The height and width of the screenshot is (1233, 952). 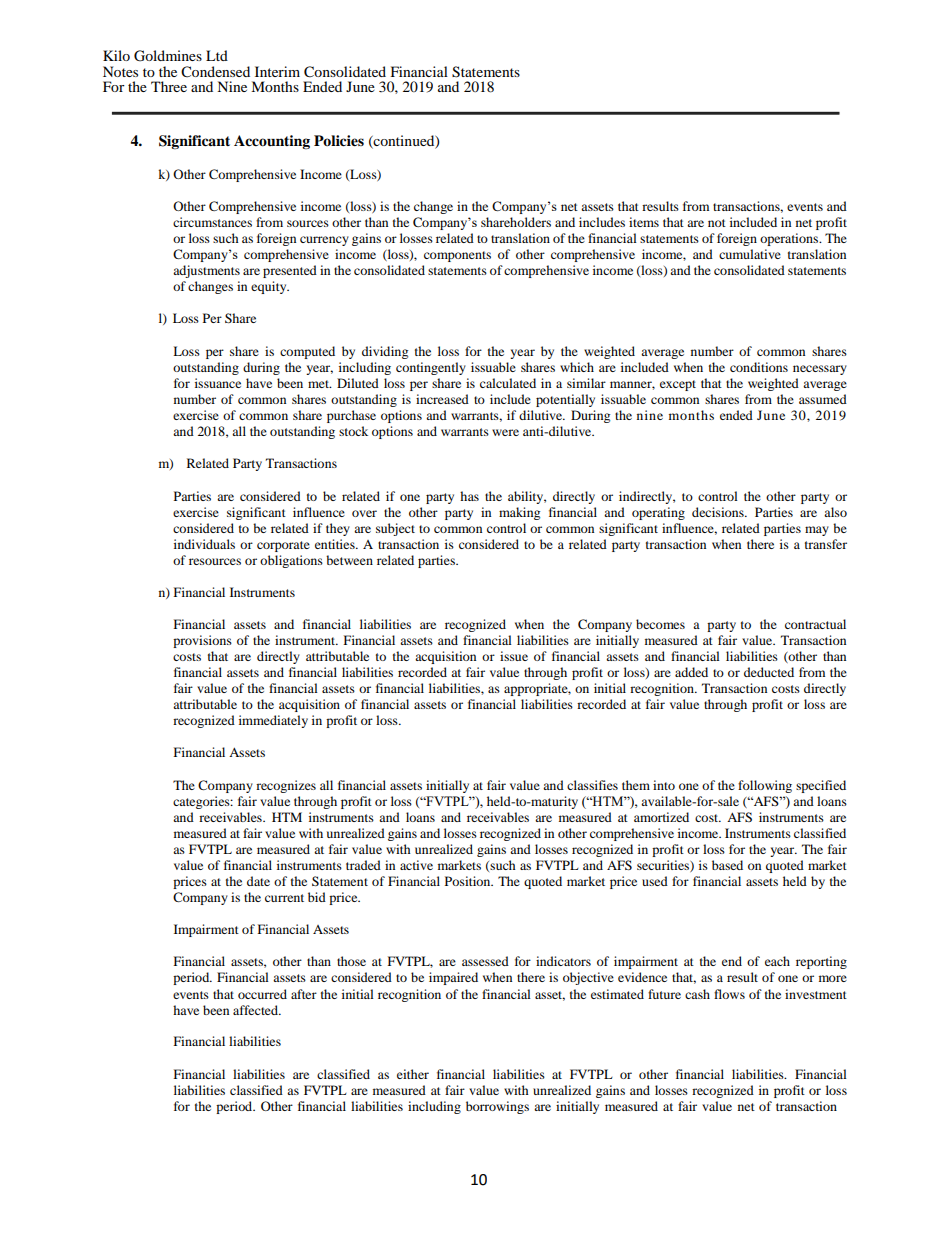 What do you see at coordinates (339, 141) in the screenshot?
I see `Policies` at bounding box center [339, 141].
